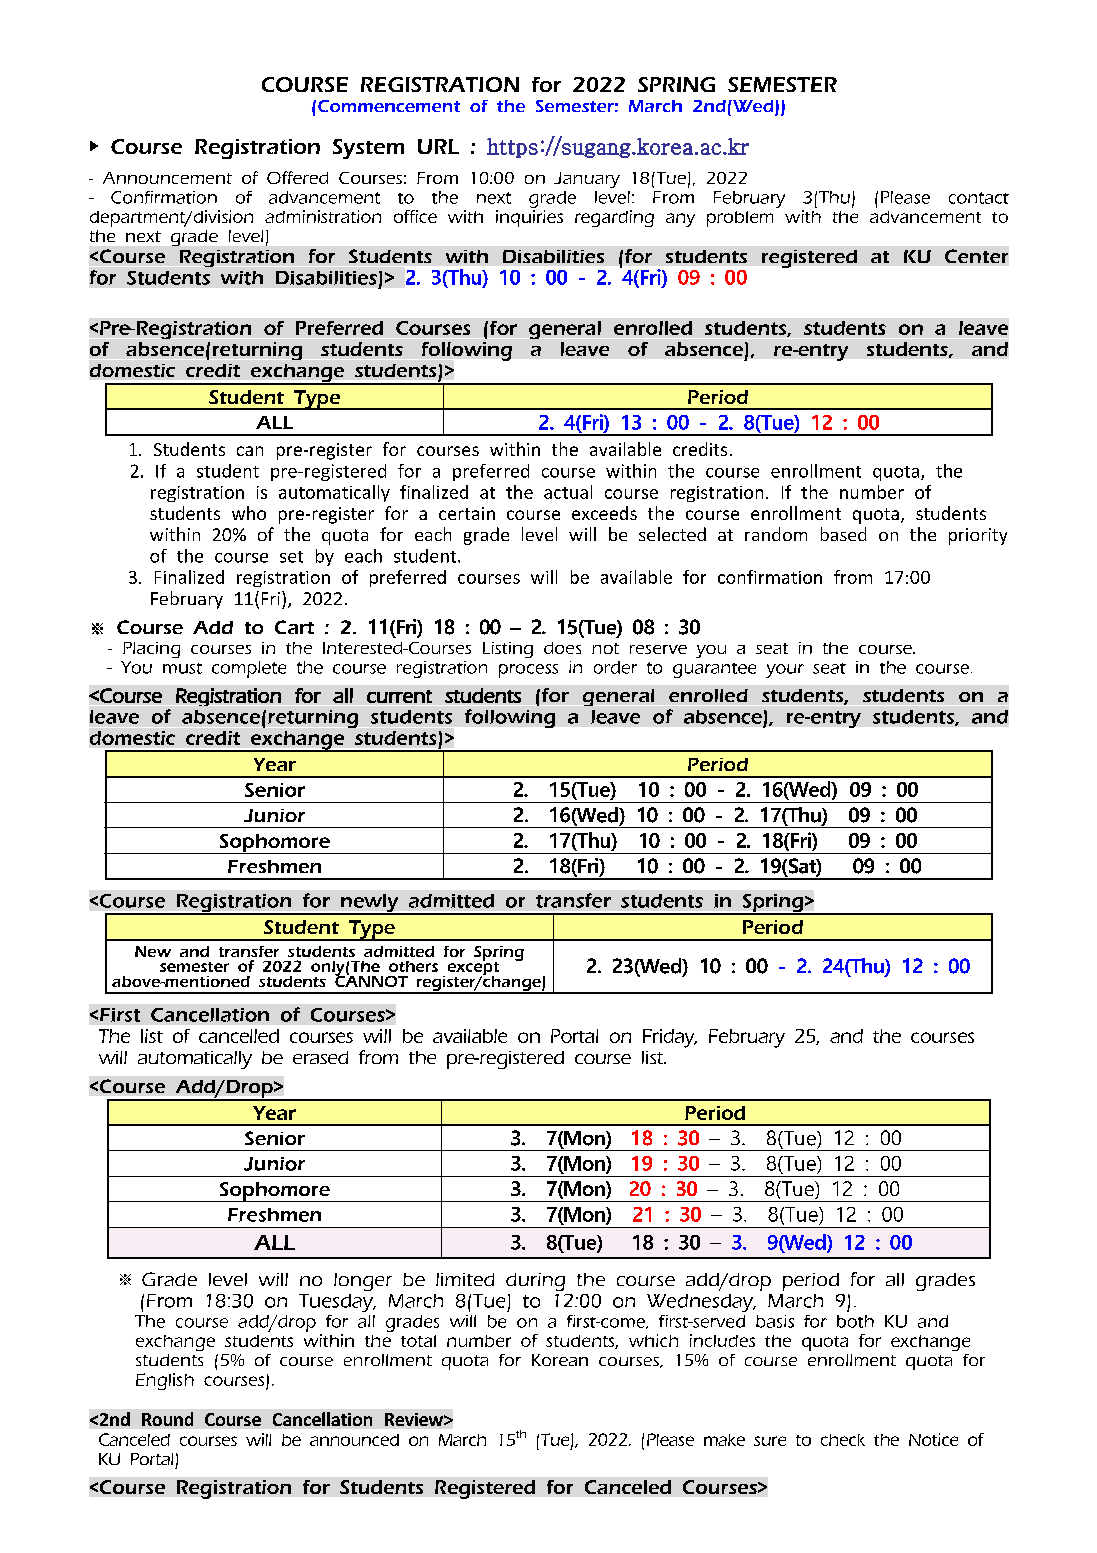 This document has width=1097, height=1553. I want to click on Offered, so click(297, 177).
